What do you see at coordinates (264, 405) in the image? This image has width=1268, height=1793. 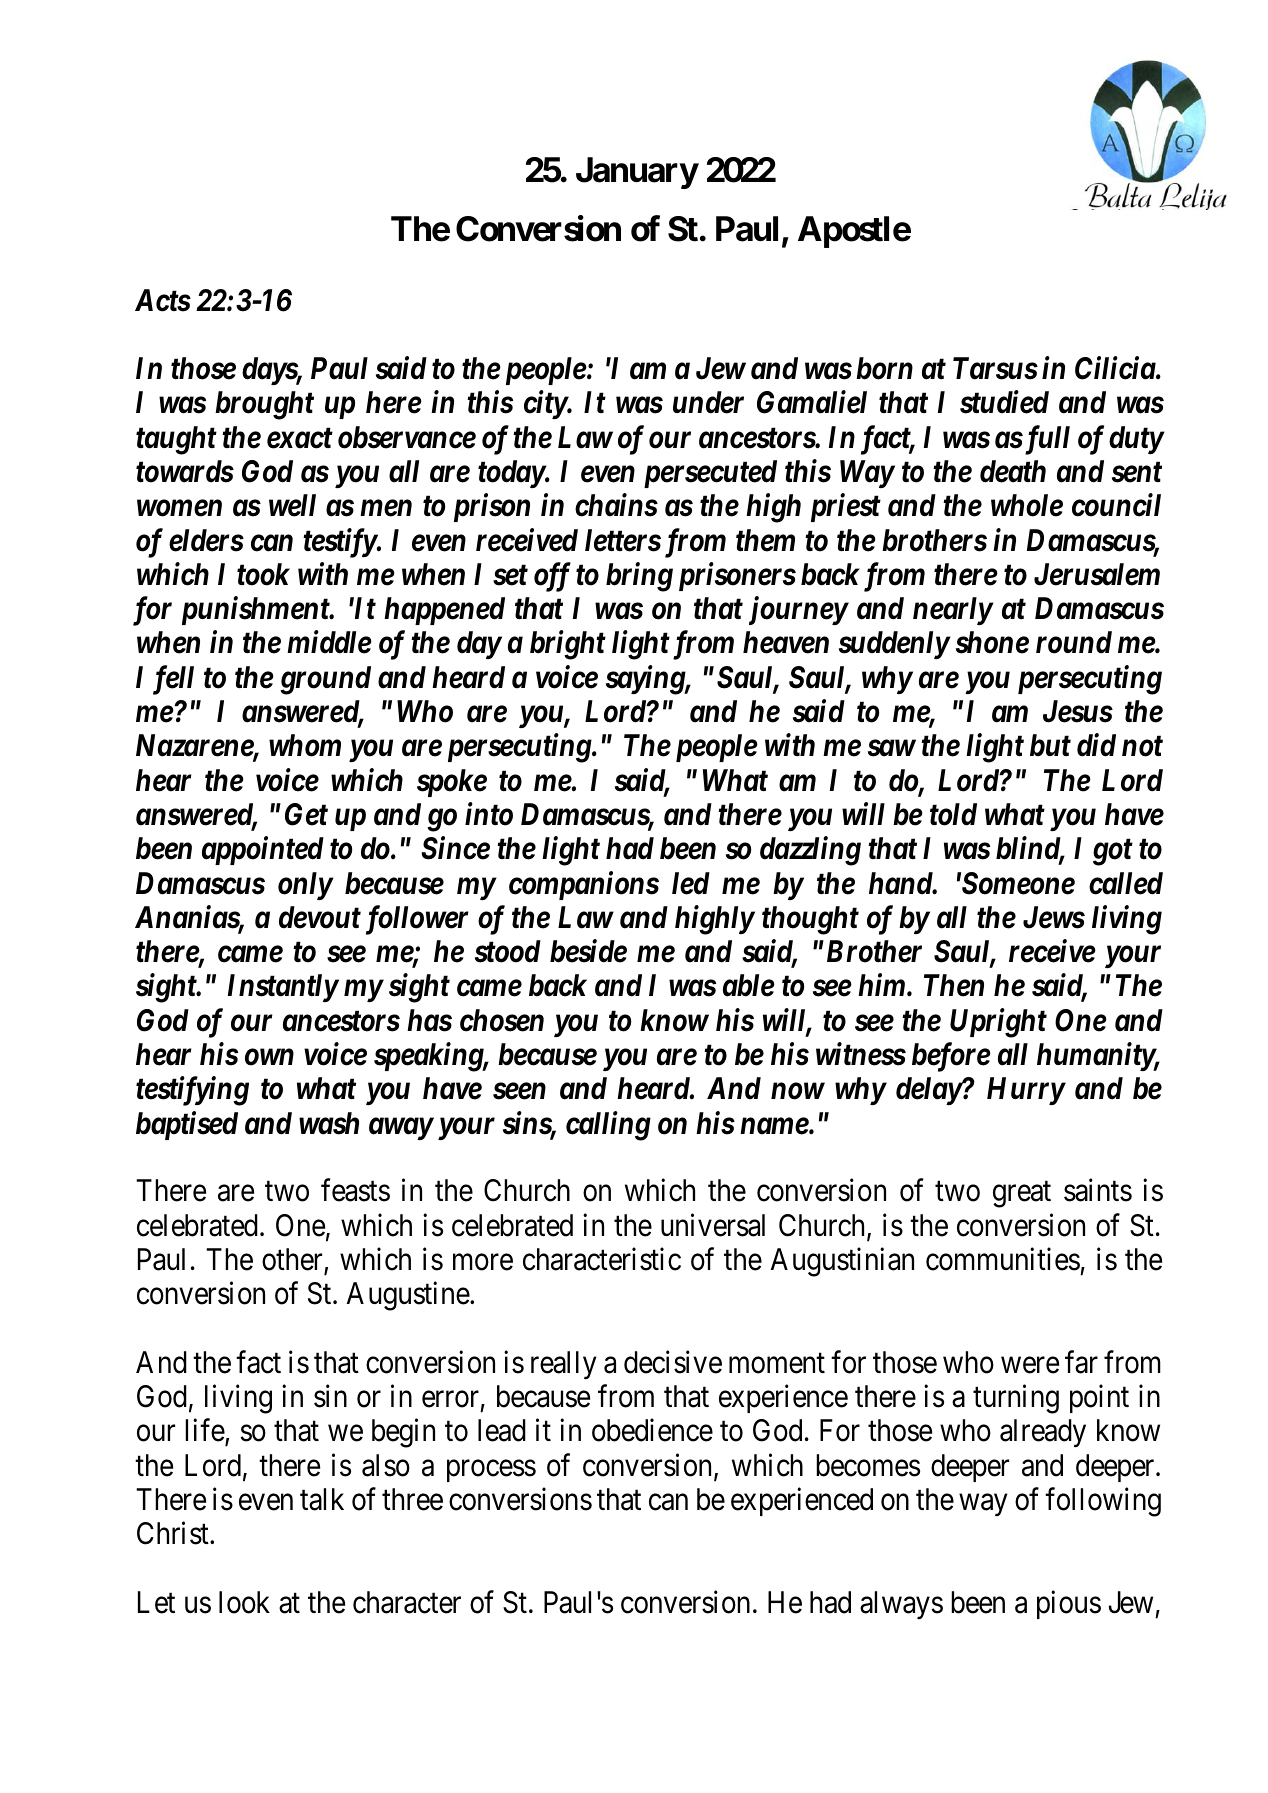 I see `brought` at bounding box center [264, 405].
